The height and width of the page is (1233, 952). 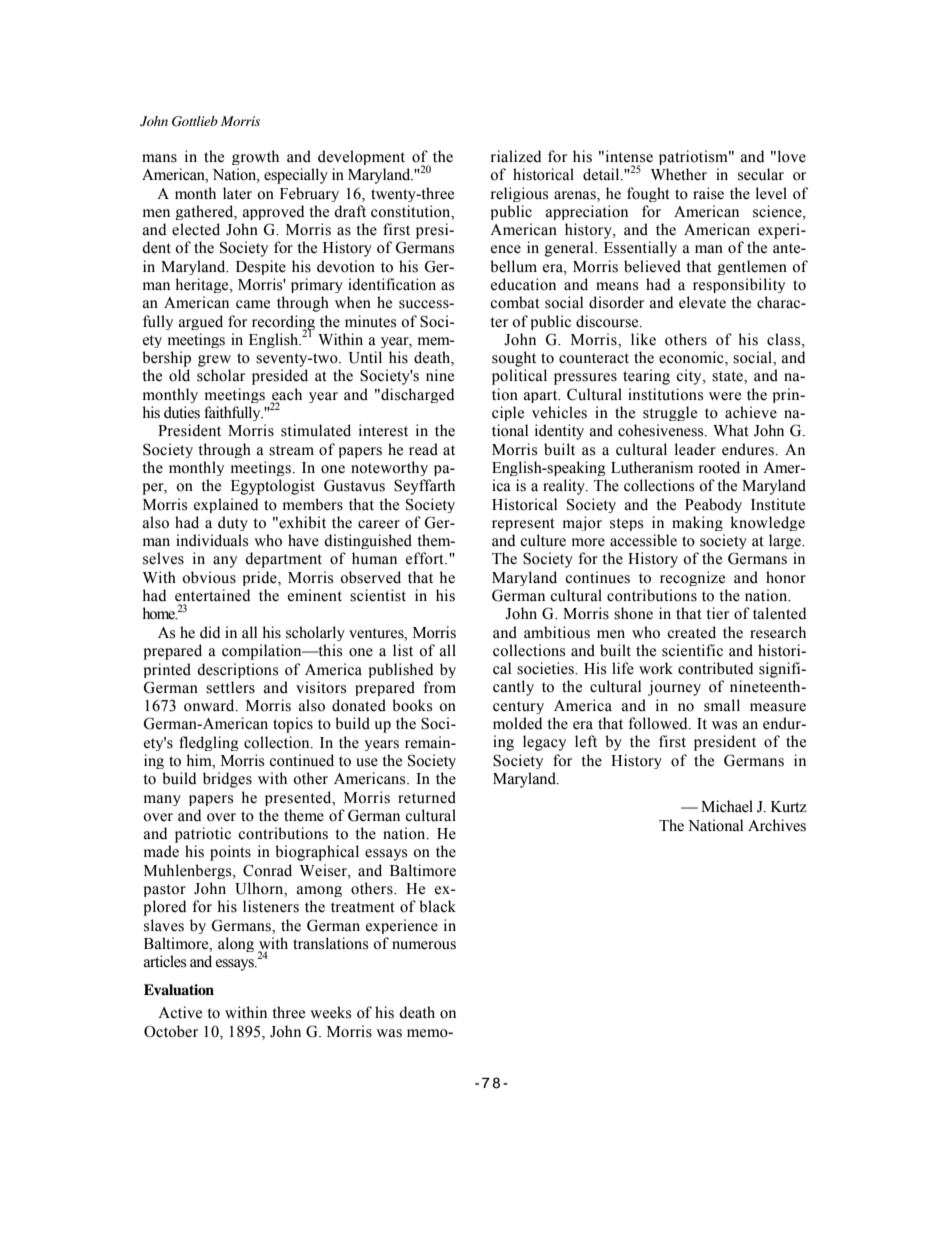 What do you see at coordinates (731, 430) in the page?
I see `What` at bounding box center [731, 430].
